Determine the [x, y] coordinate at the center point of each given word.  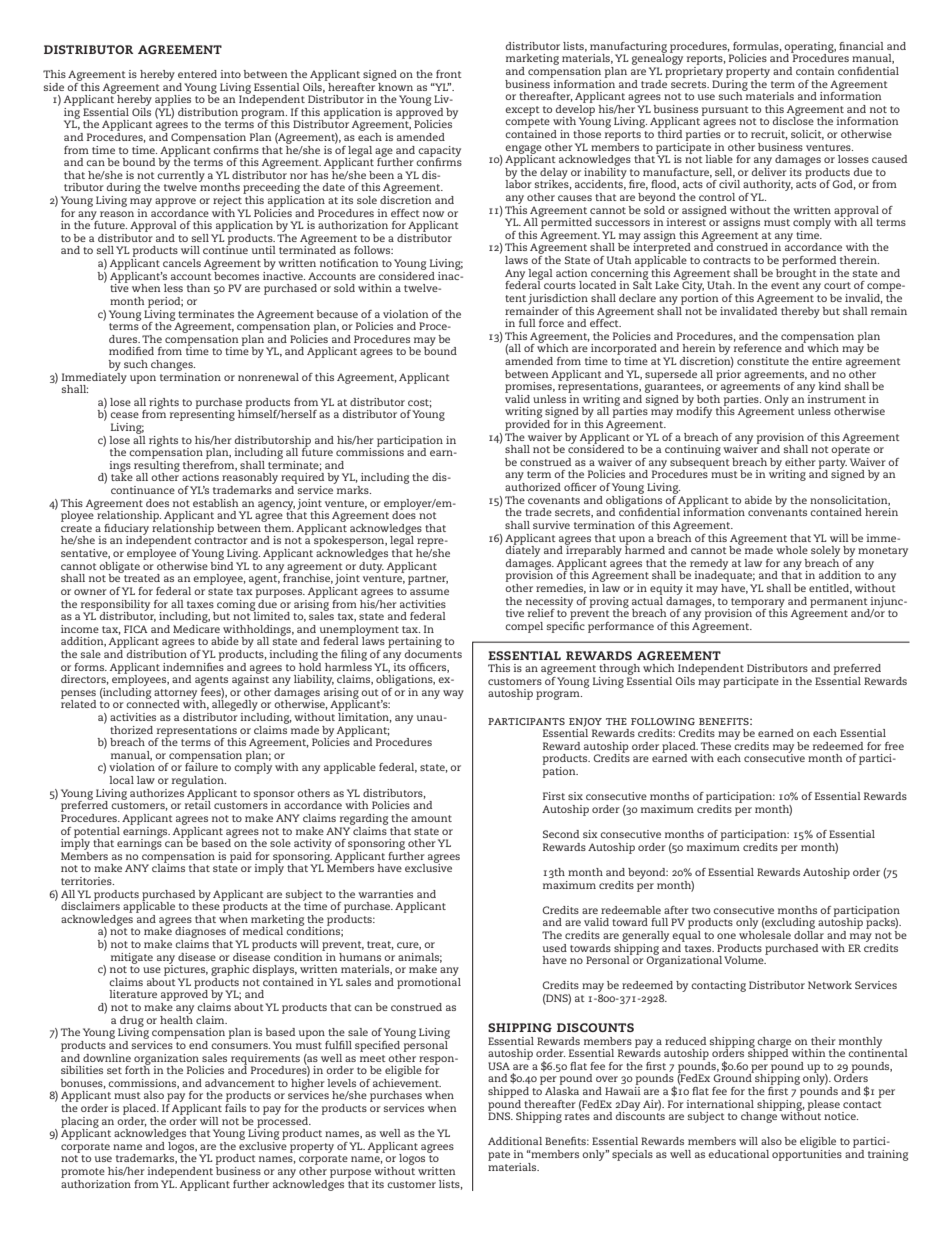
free [894, 746]
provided [527, 424]
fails [235, 1106]
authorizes [158, 791]
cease [124, 415]
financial [861, 46]
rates [577, 1116]
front [449, 74]
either [800, 462]
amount [431, 818]
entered [197, 74]
